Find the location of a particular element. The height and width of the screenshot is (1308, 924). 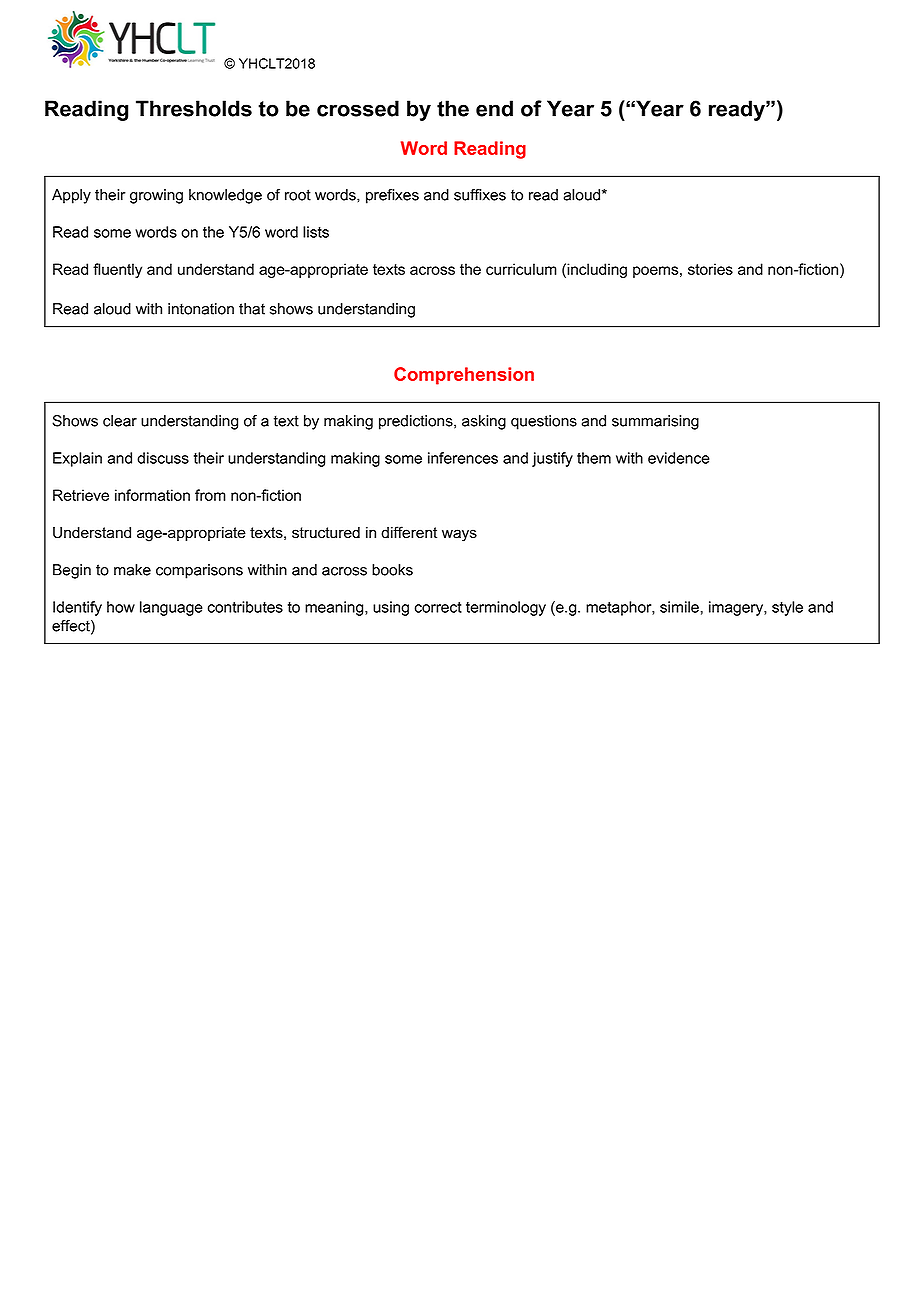

suffixes is located at coordinates (480, 195).
